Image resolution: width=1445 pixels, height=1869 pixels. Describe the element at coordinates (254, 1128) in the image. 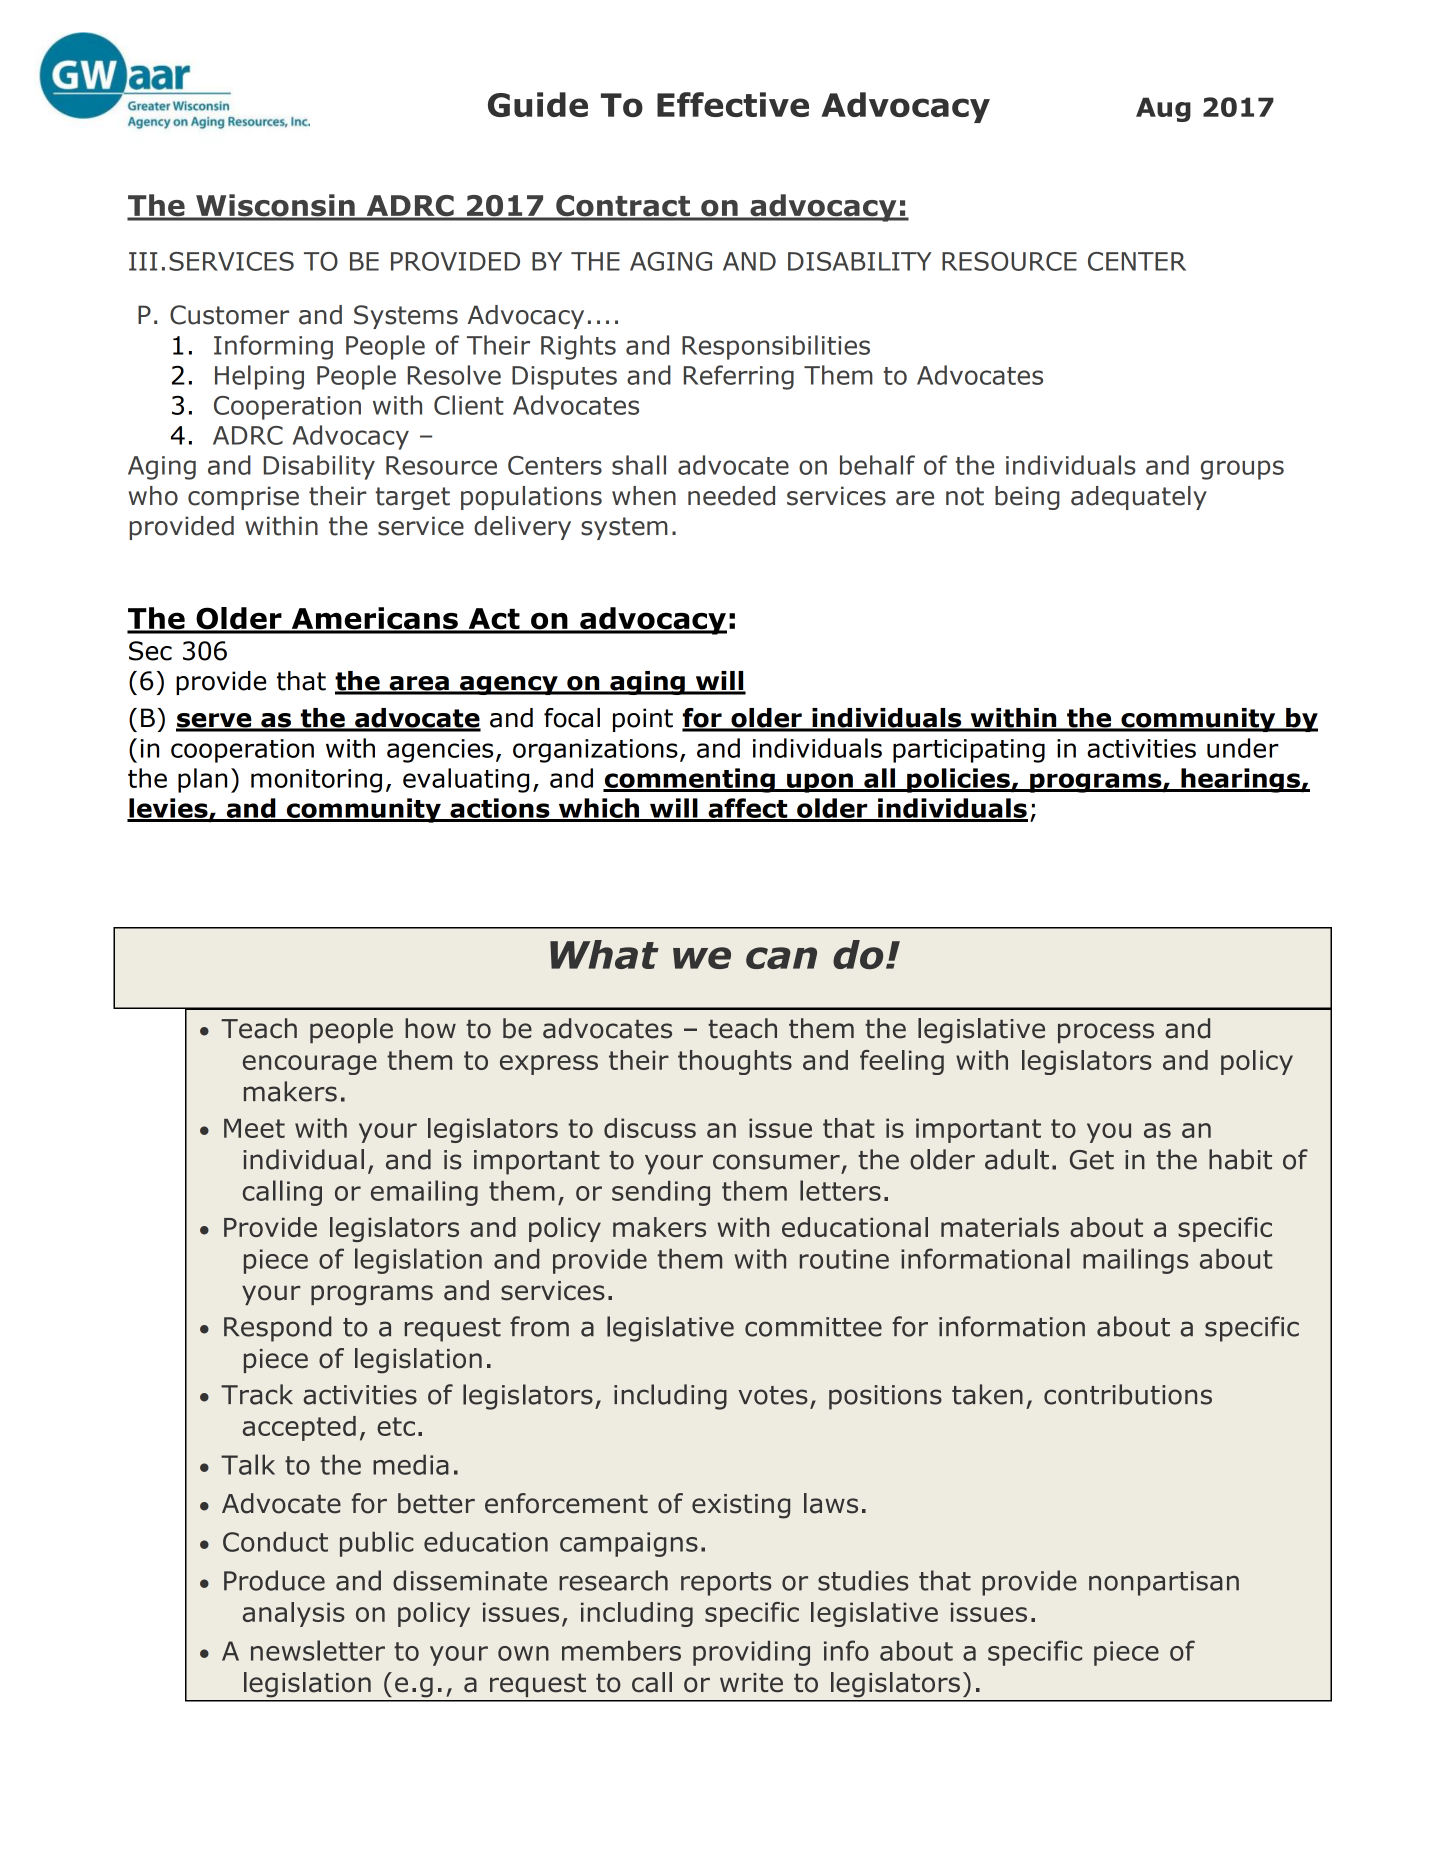

I see `Meet` at that location.
